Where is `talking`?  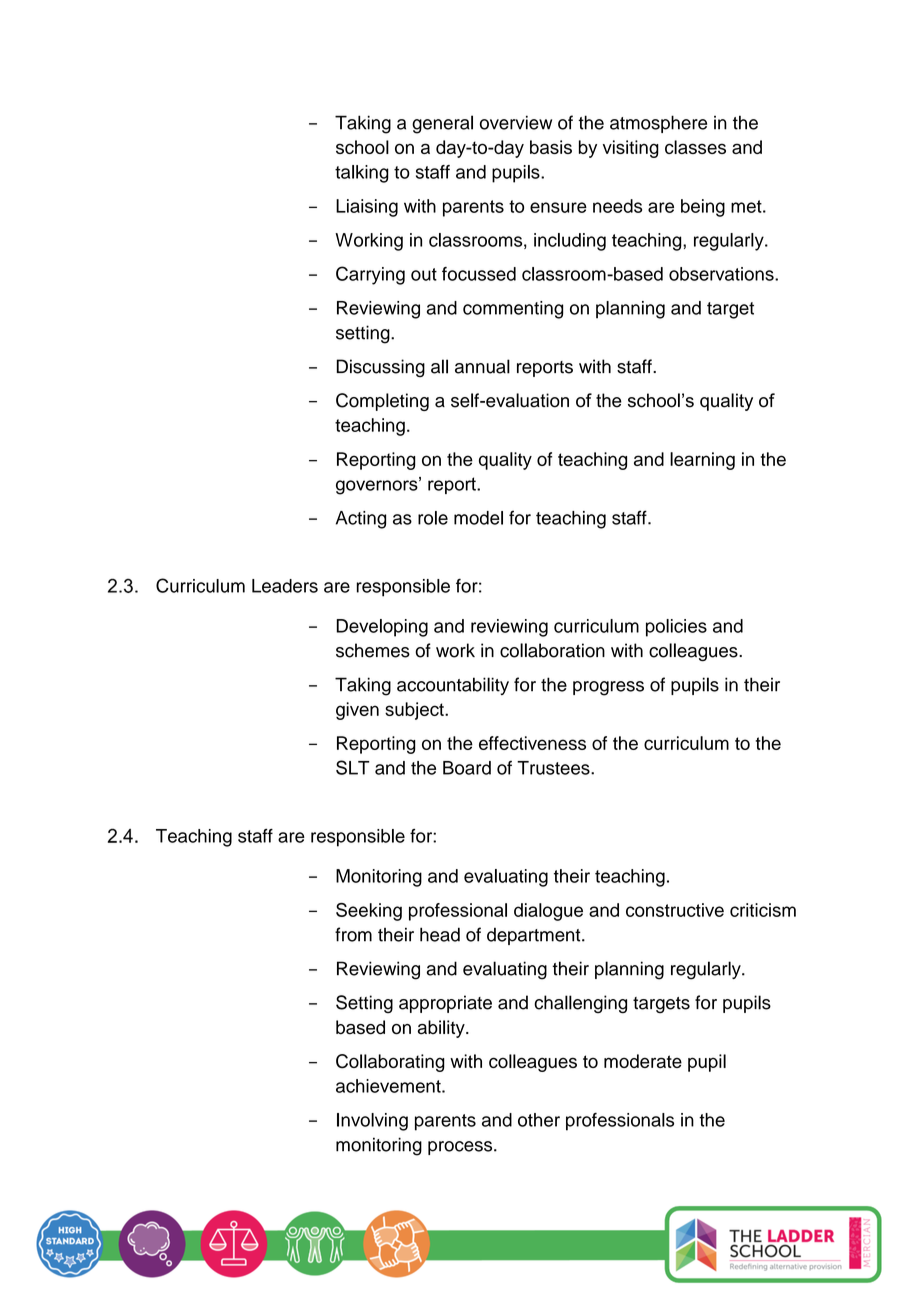 talking is located at coordinates (362, 174).
